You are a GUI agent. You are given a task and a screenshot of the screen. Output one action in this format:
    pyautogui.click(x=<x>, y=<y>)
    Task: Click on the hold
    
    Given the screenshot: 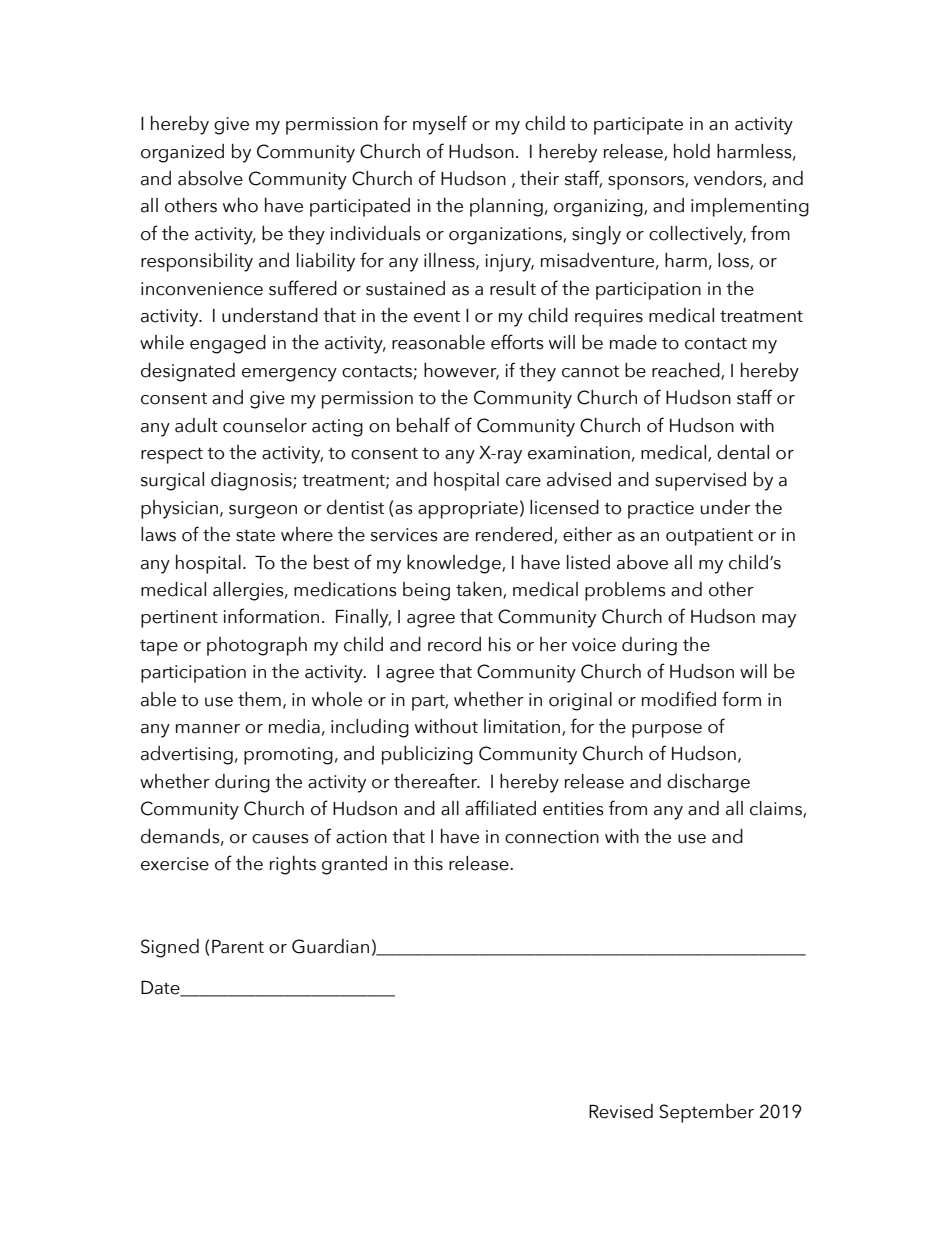 What is the action you would take?
    pyautogui.click(x=692, y=151)
